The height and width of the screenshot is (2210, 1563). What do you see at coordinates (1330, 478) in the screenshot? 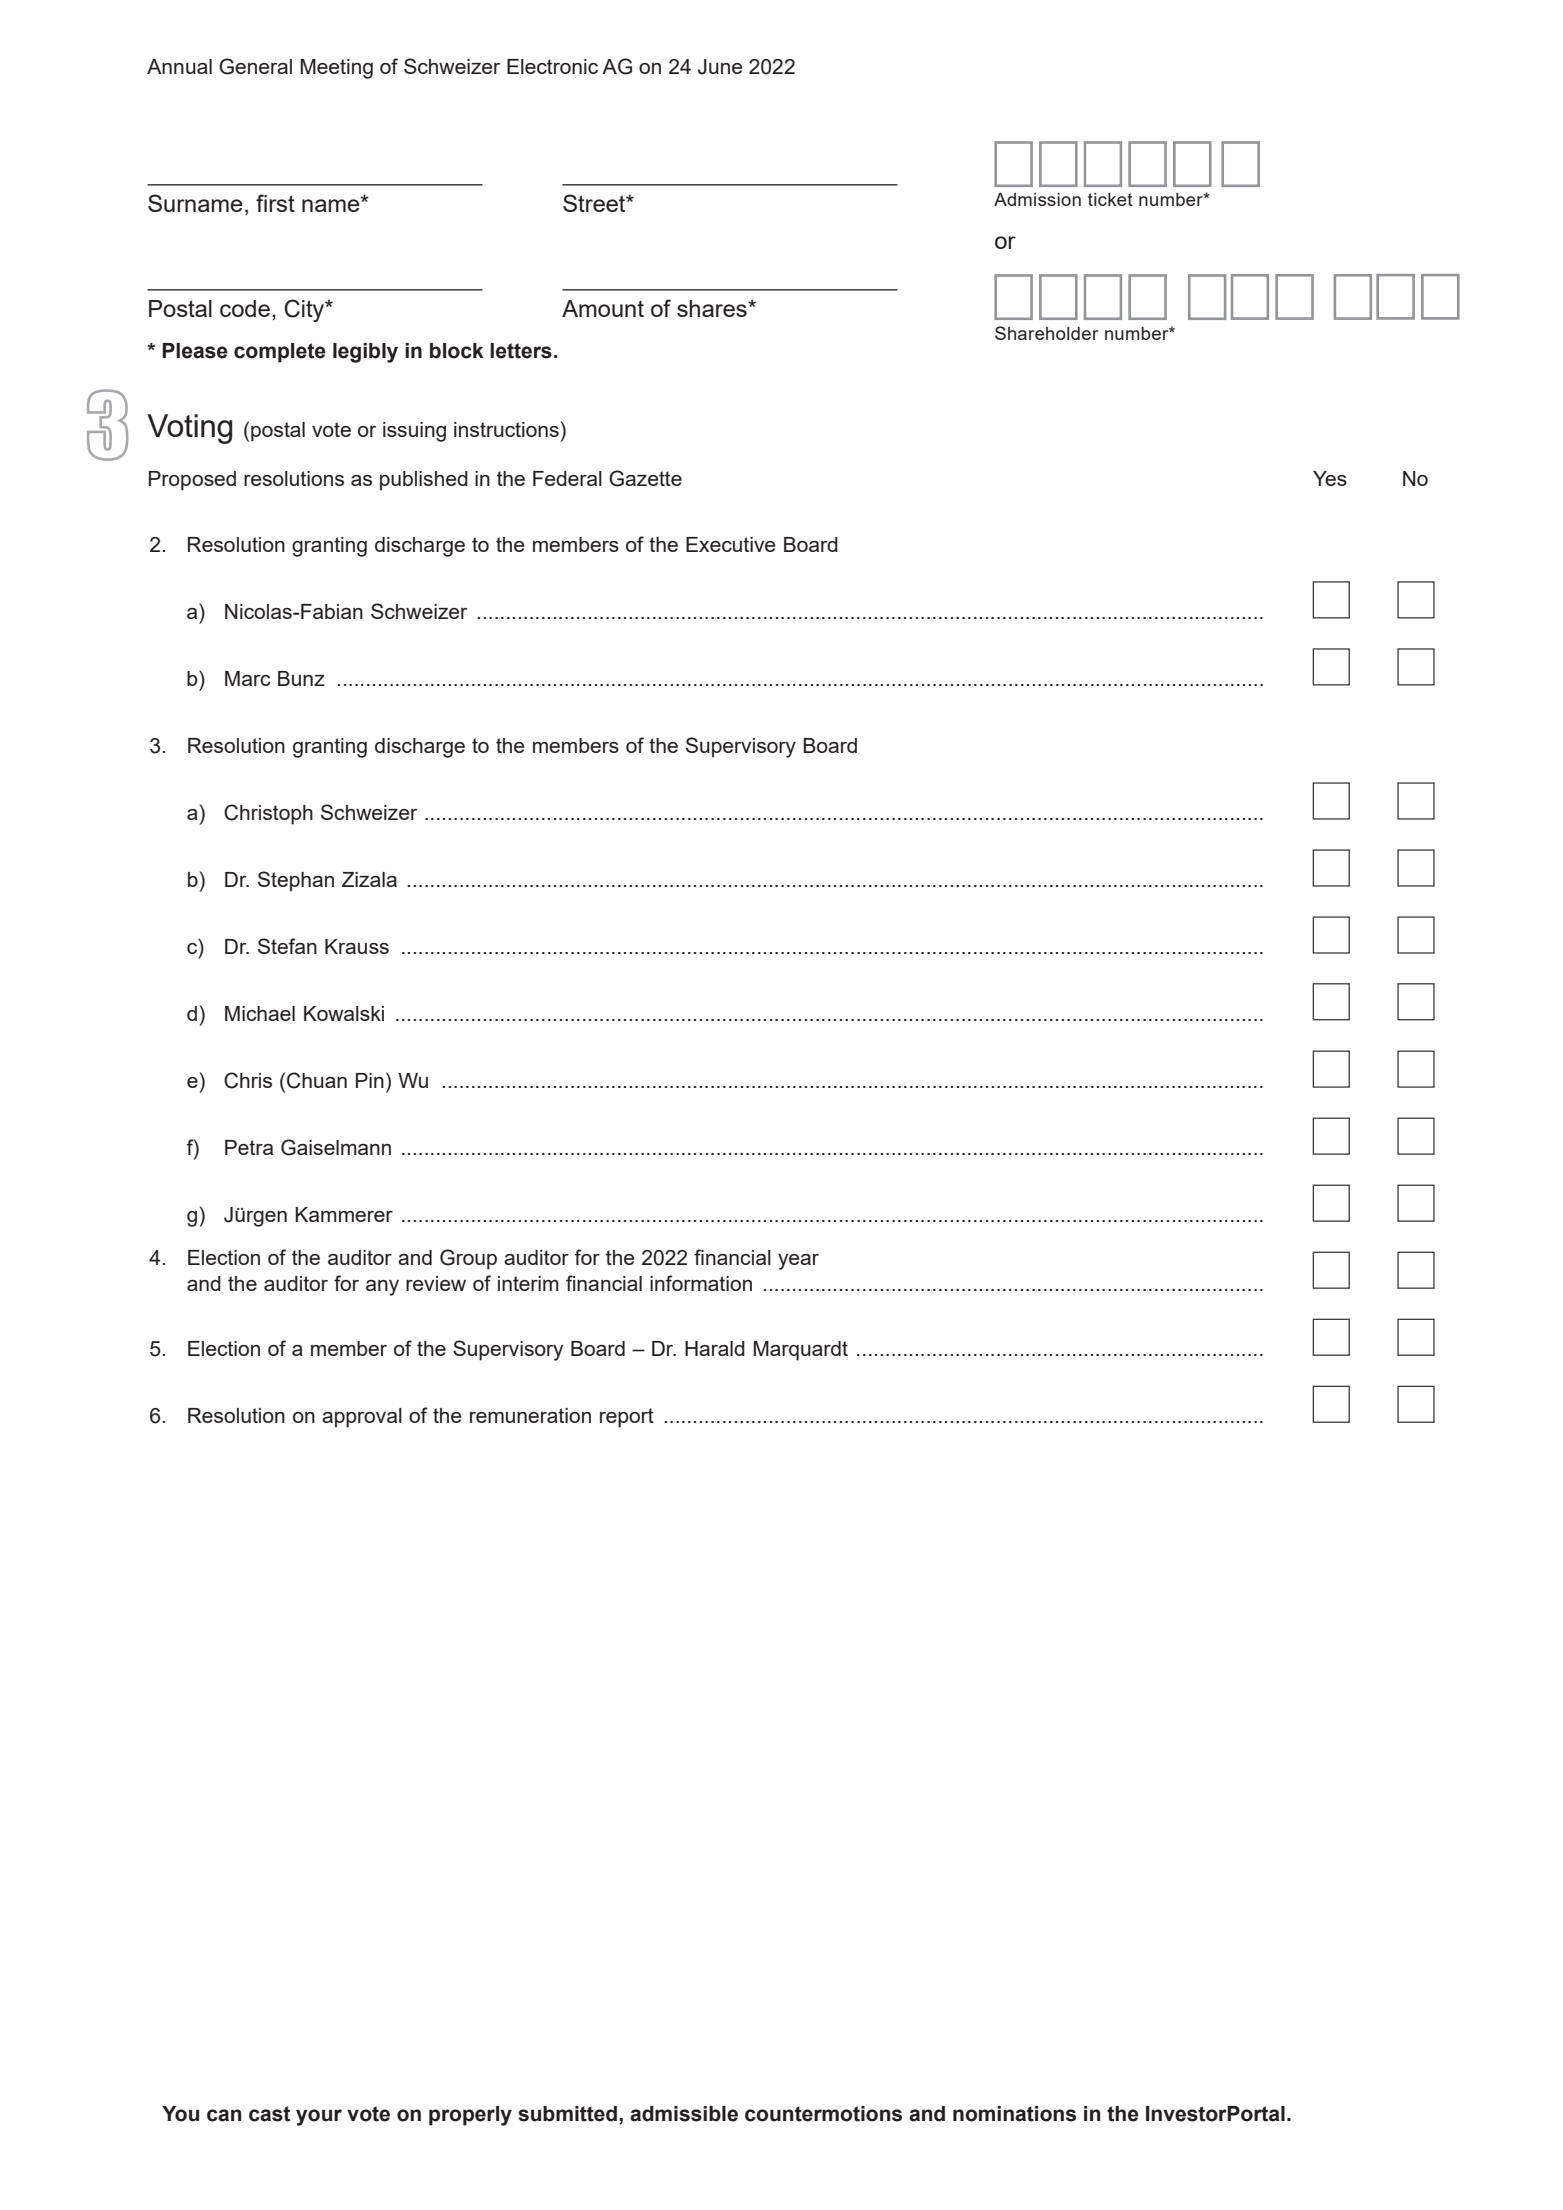
I see `Yes` at bounding box center [1330, 478].
